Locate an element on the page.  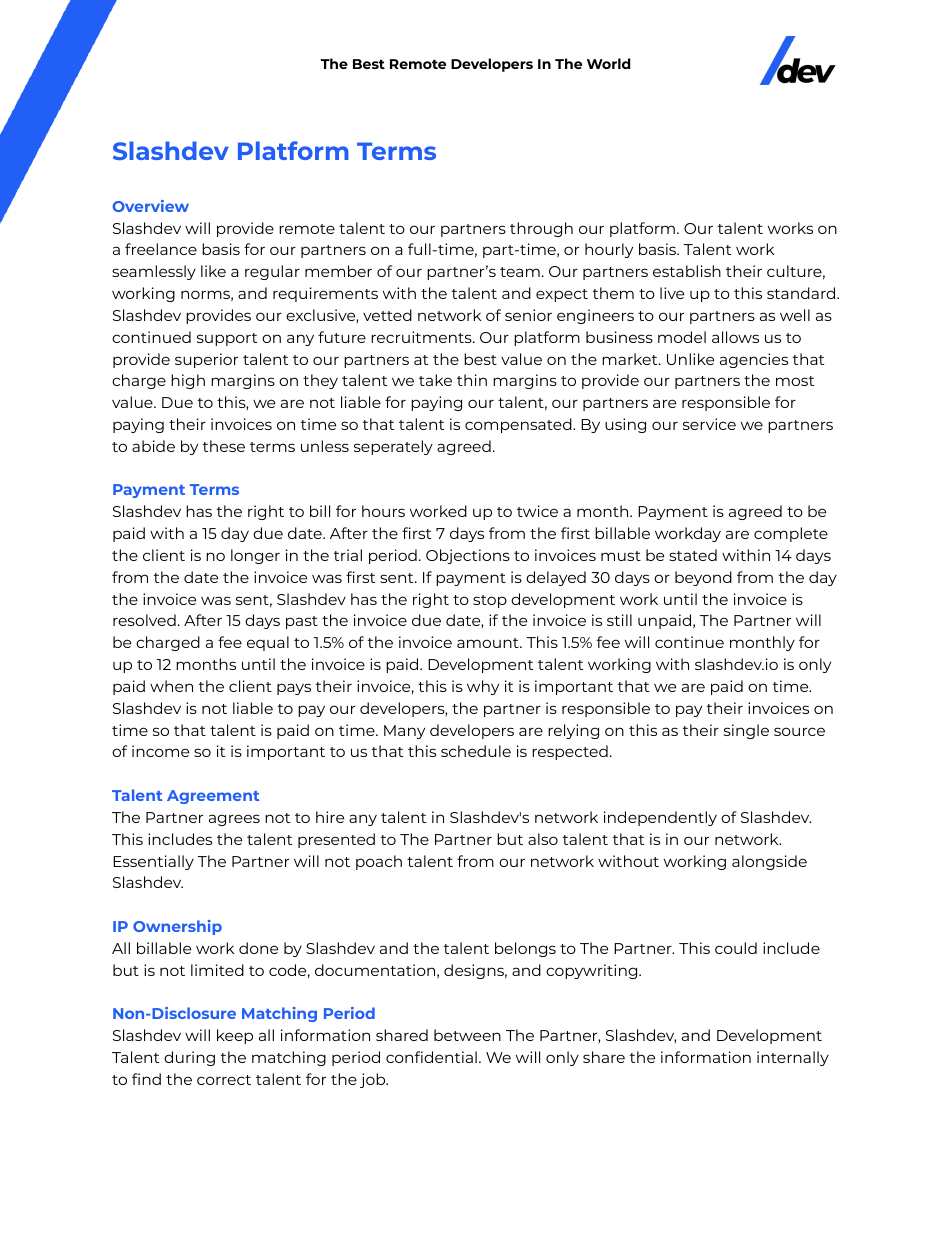
agrees is located at coordinates (234, 820).
